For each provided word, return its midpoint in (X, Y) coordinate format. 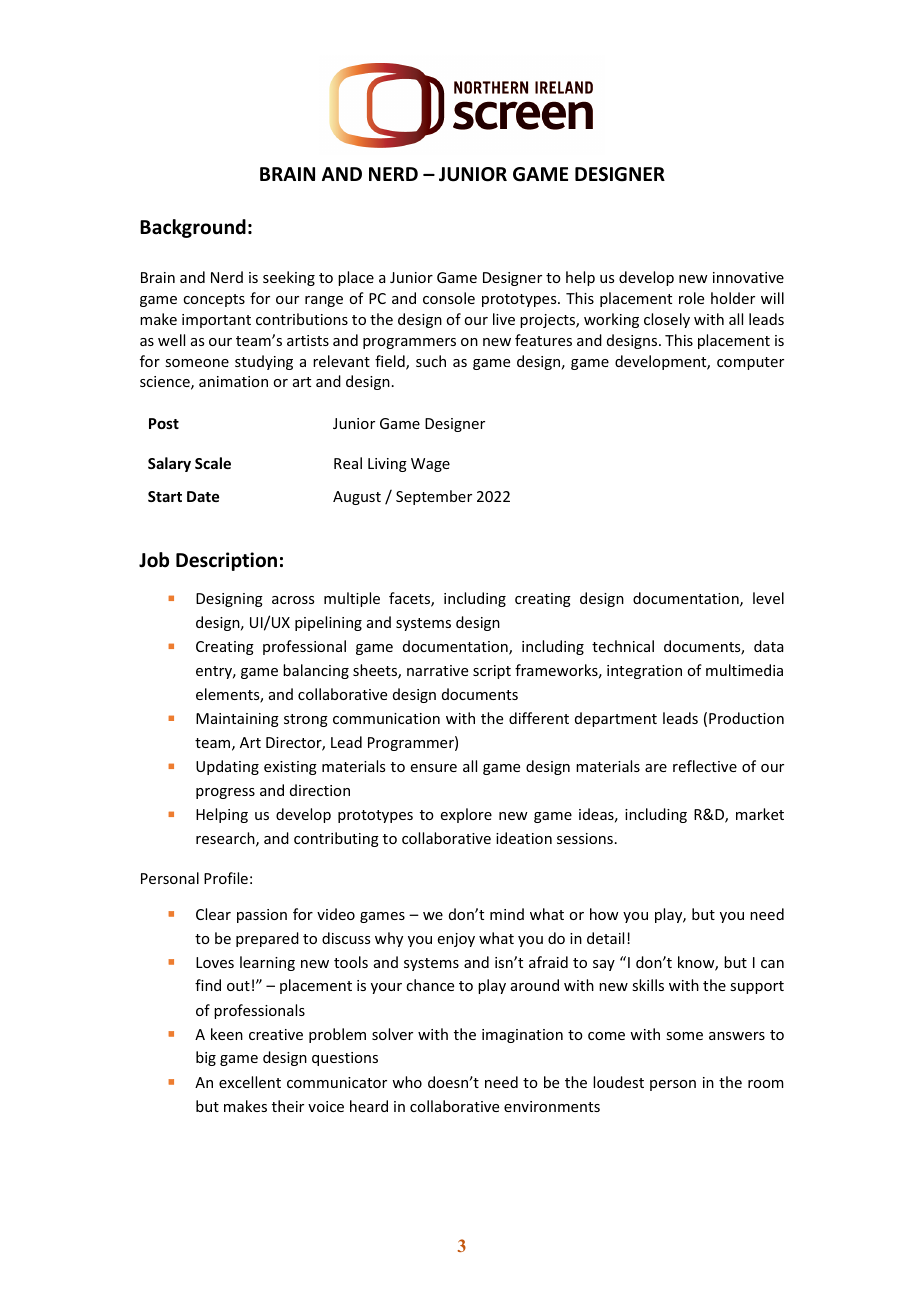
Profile (226, 878)
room (766, 1084)
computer (750, 363)
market (760, 814)
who (407, 1082)
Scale (213, 463)
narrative (437, 670)
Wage (430, 465)
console (449, 298)
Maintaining (237, 720)
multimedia (744, 670)
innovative (748, 277)
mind (507, 914)
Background (193, 228)
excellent (250, 1082)
